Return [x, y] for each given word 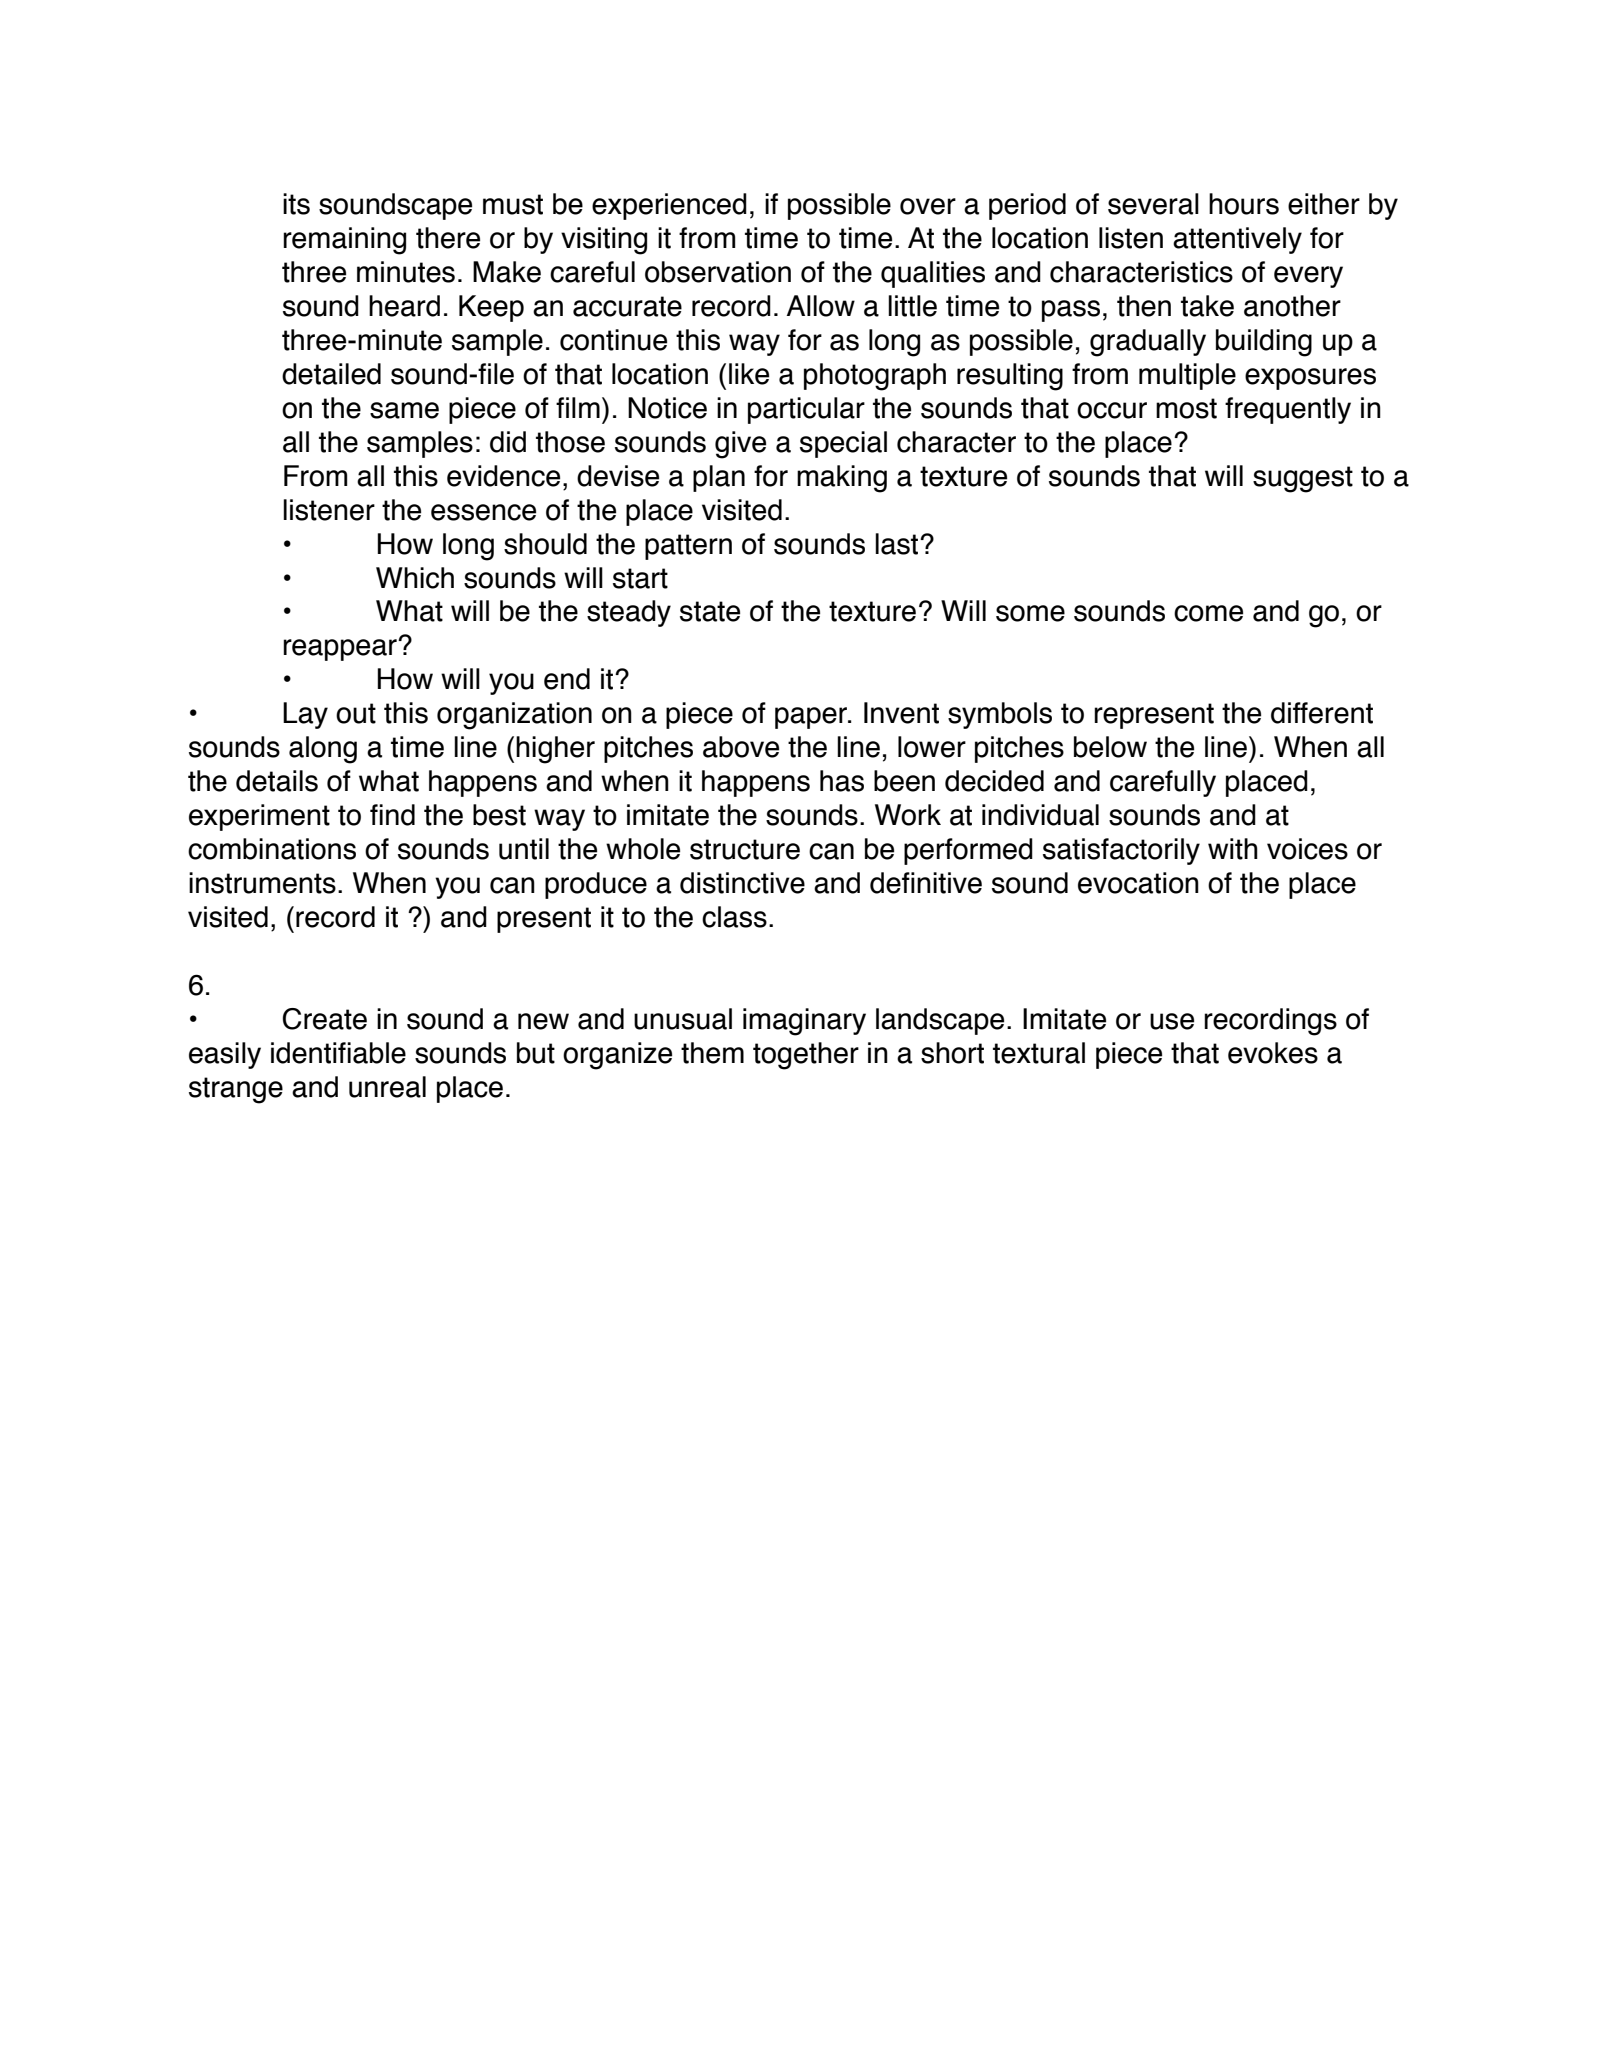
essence [483, 512]
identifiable [338, 1053]
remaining [344, 241]
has [842, 781]
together [806, 1056]
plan [719, 478]
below [1110, 747]
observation [718, 272]
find [392, 815]
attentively [1237, 240]
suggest [1303, 479]
